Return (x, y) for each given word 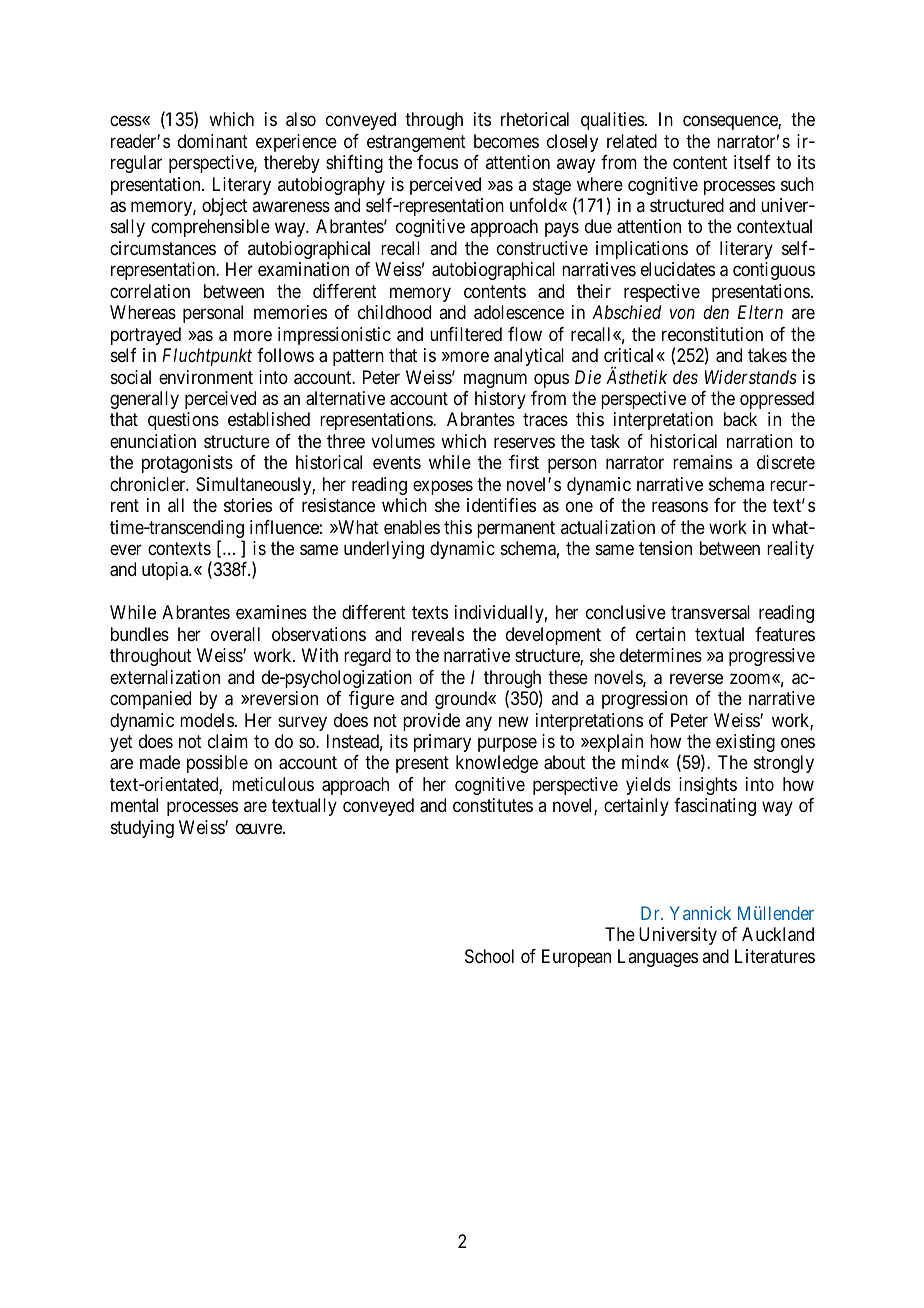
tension (665, 548)
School (489, 956)
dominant (213, 141)
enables (412, 527)
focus (437, 162)
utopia (166, 571)
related (632, 141)
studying (142, 829)
